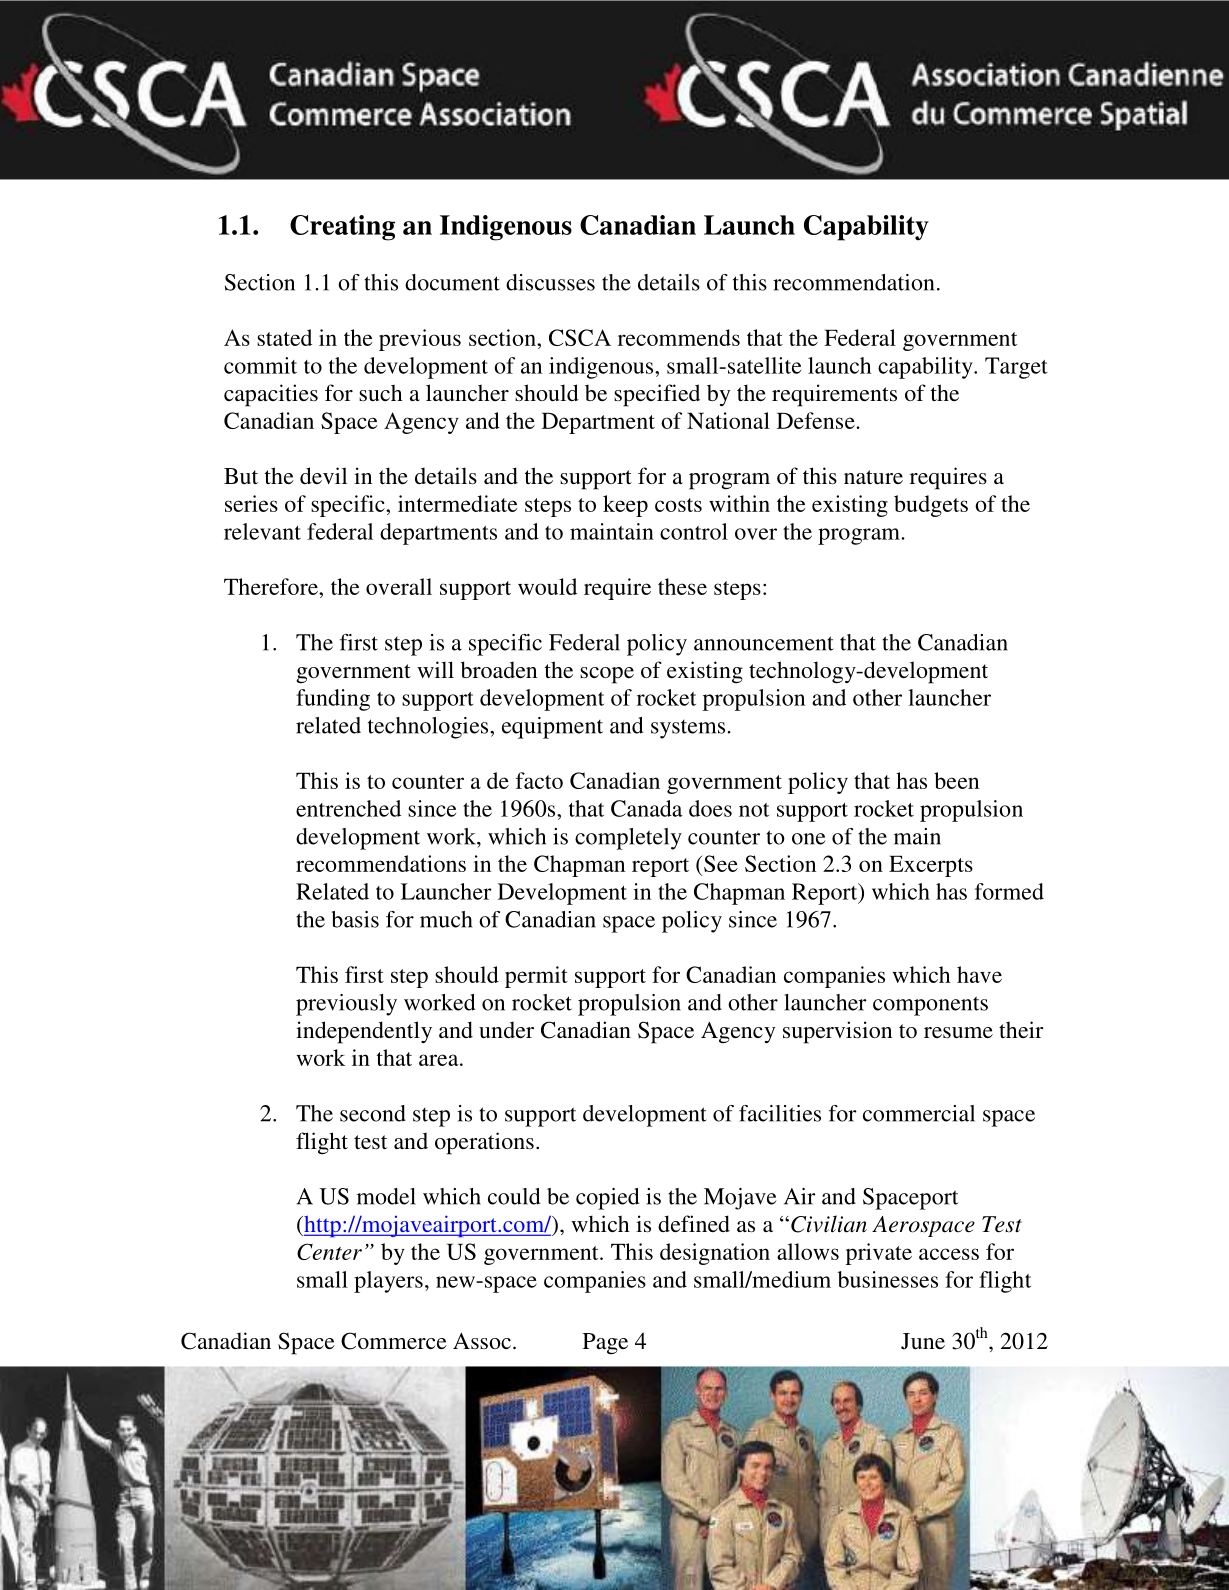  I want to click on Target, so click(1016, 368).
